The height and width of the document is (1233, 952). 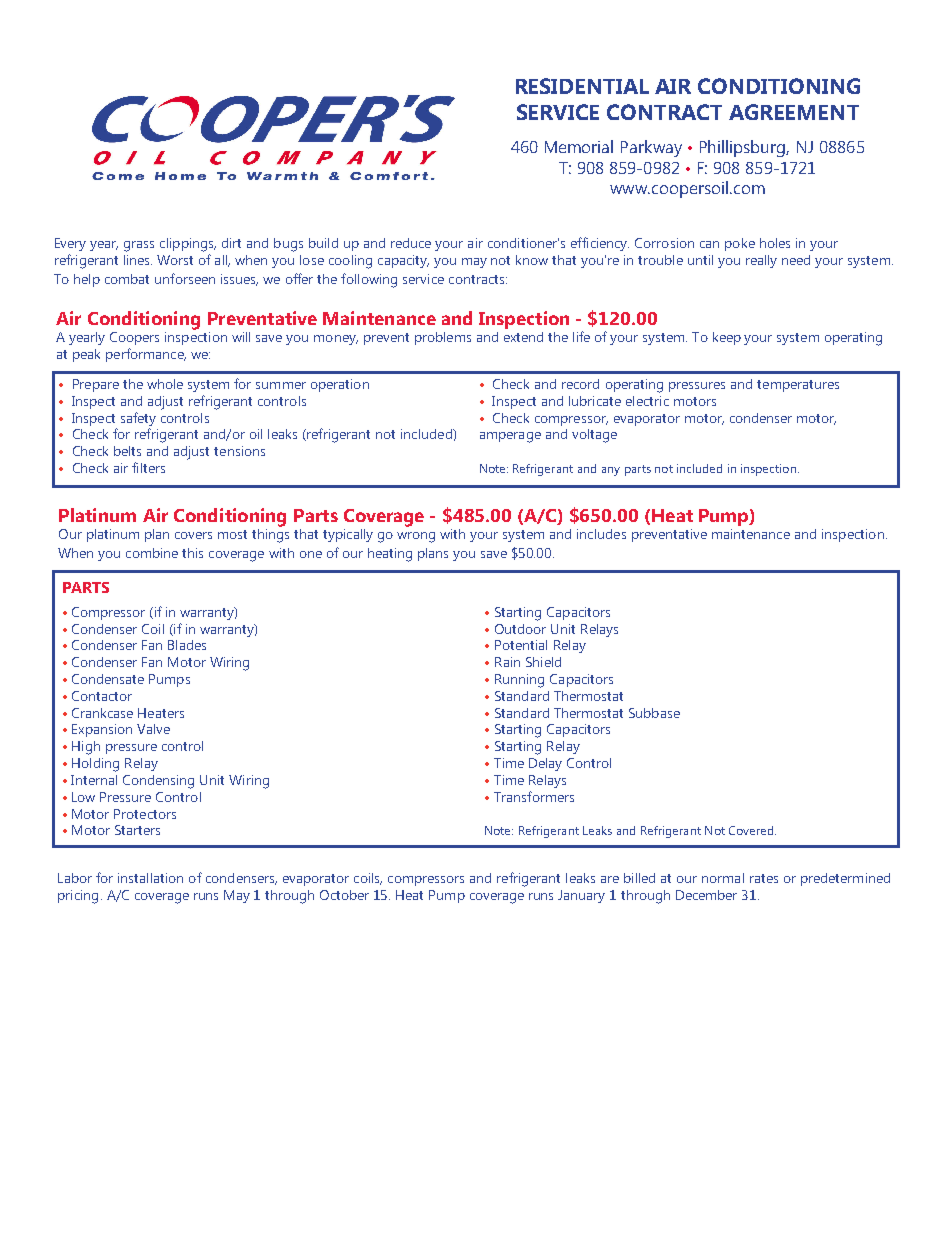 What do you see at coordinates (150, 878) in the document?
I see `installation` at bounding box center [150, 878].
